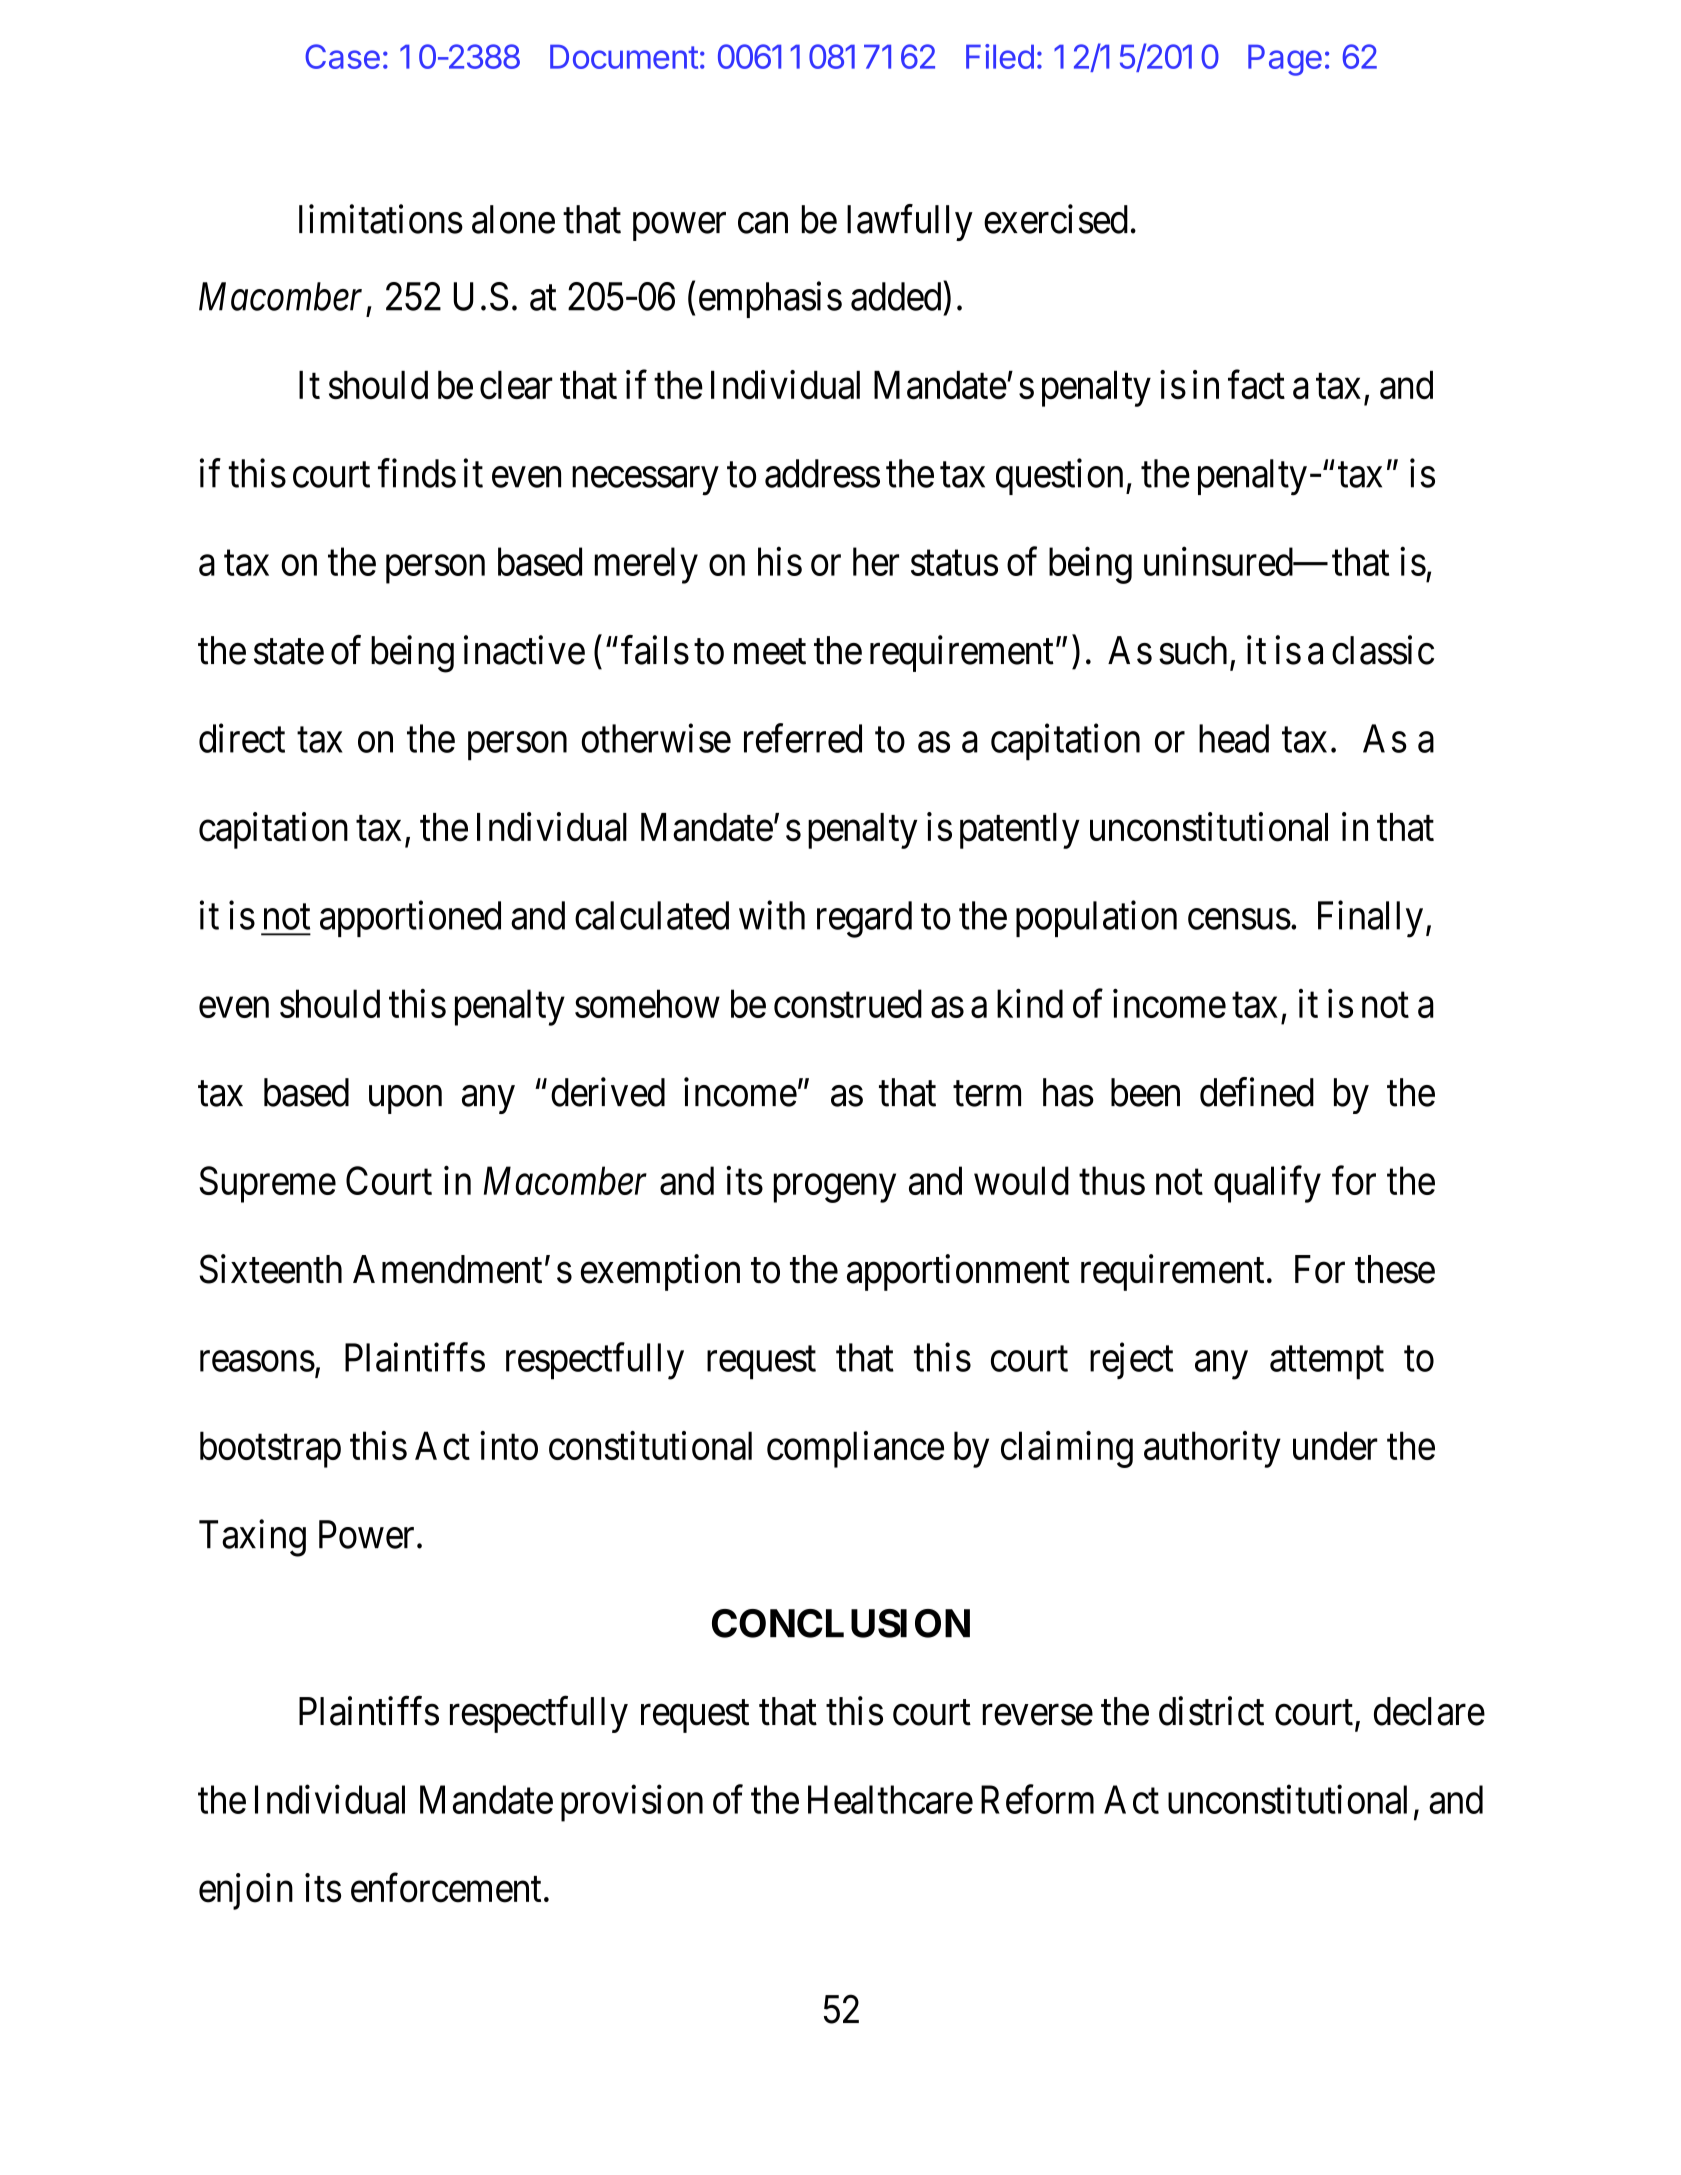 This document has width=1681, height=2175. What do you see at coordinates (803, 738) in the document?
I see `referred` at bounding box center [803, 738].
